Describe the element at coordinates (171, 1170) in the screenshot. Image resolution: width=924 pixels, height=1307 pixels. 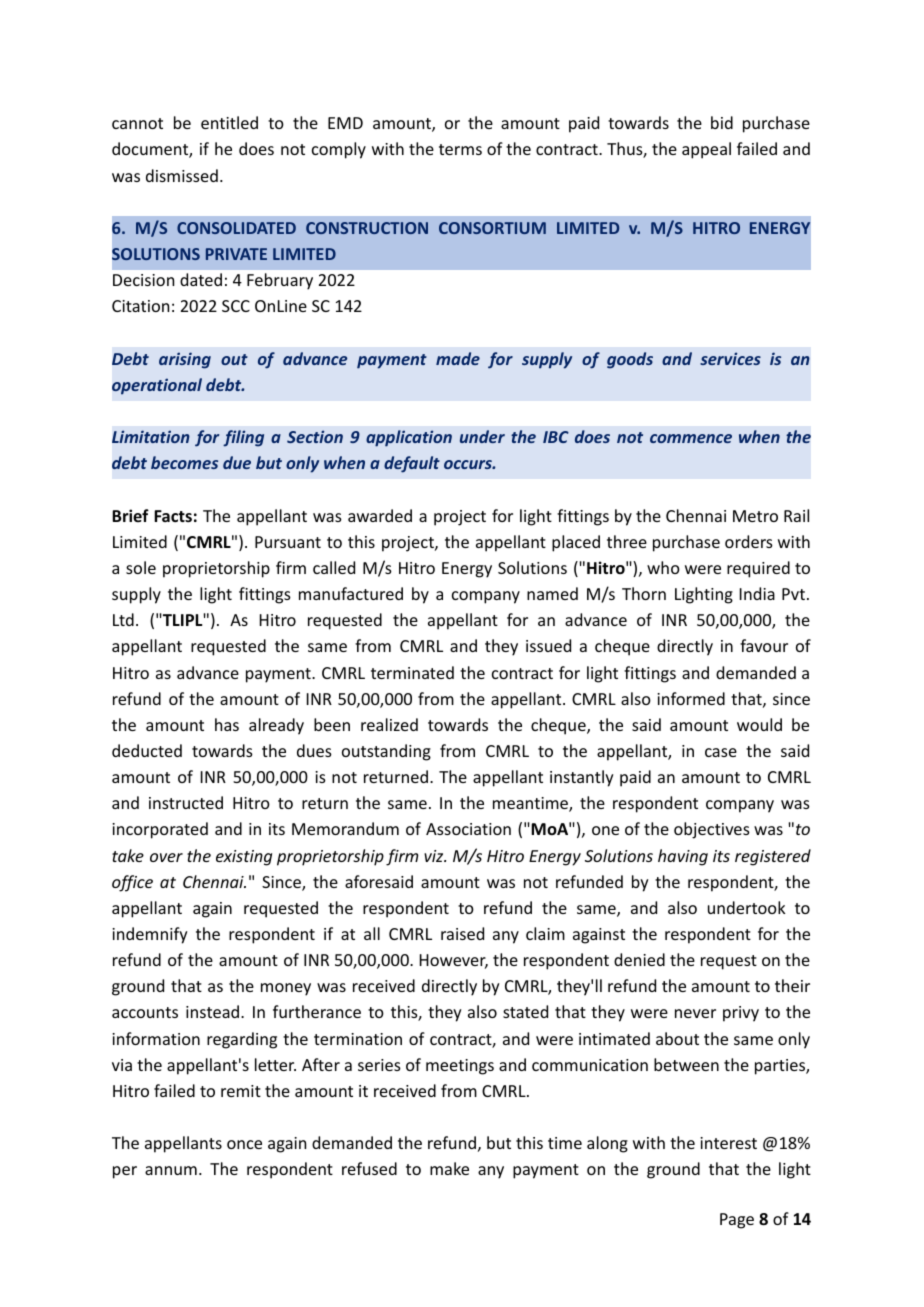
I see `annum` at that location.
